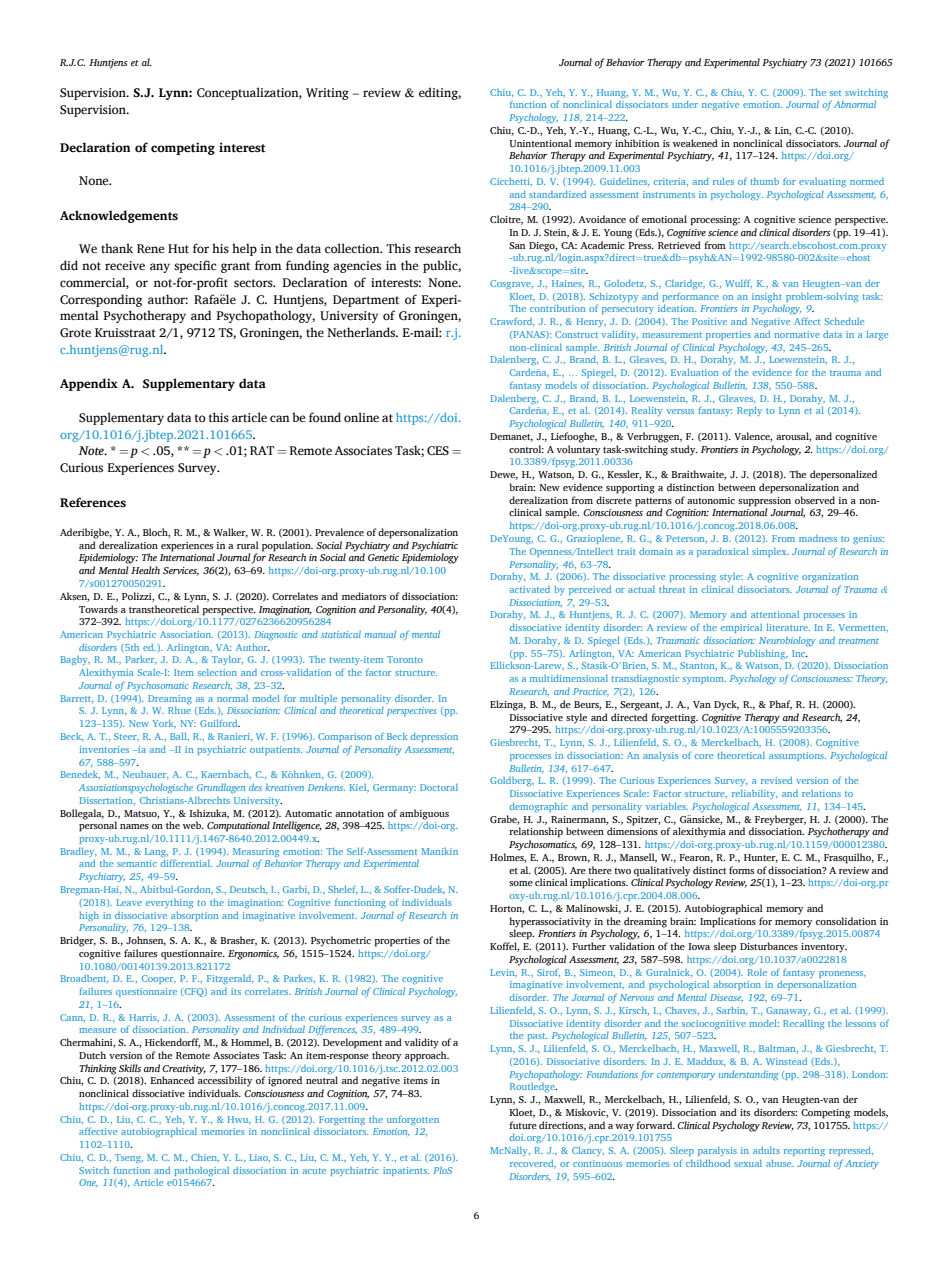 The width and height of the screenshot is (952, 1270). Describe the element at coordinates (405, 659) in the screenshot. I see `Toronto` at that location.
